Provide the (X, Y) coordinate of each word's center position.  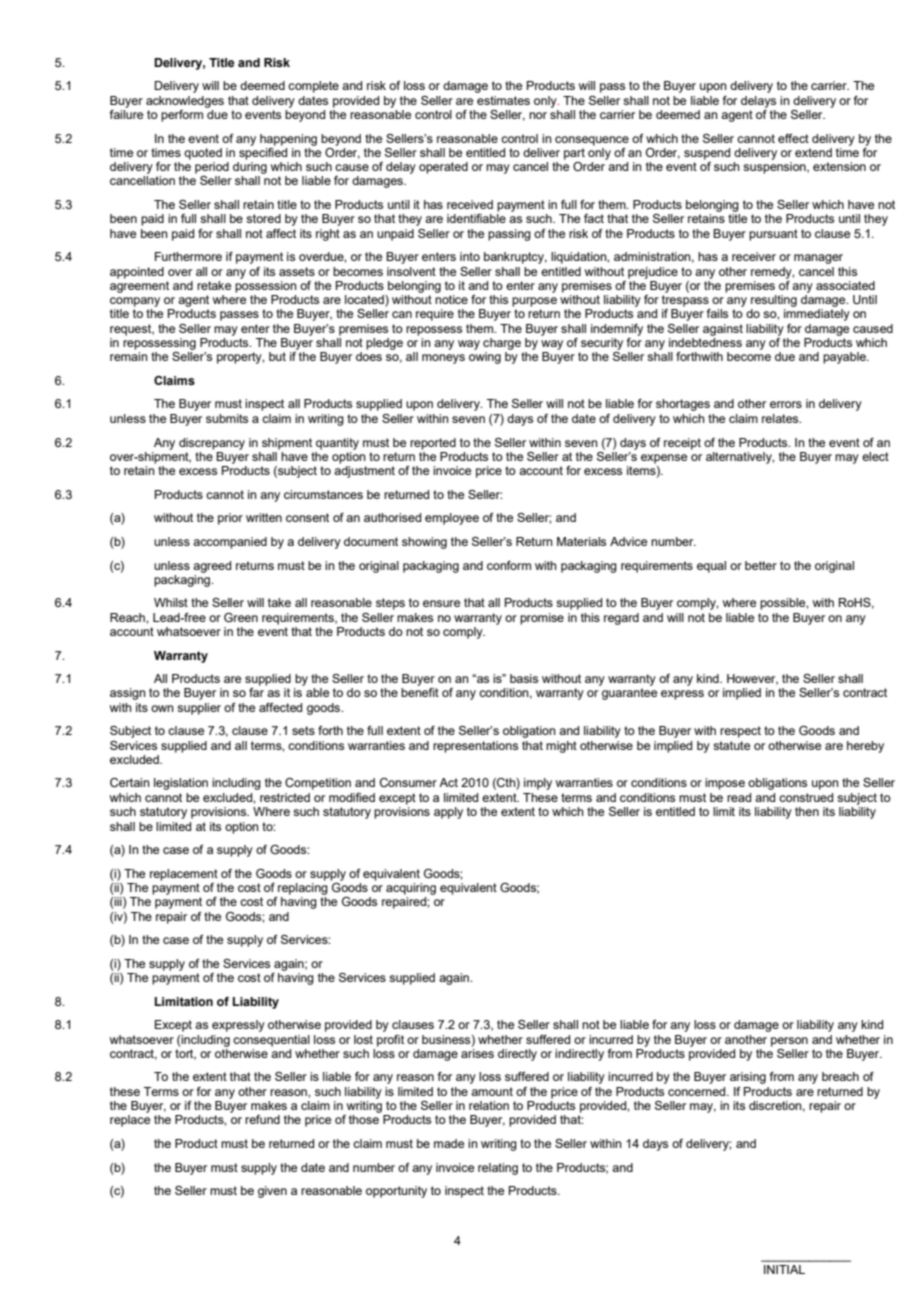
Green (241, 617)
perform (182, 116)
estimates (503, 100)
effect (793, 138)
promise (542, 619)
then (807, 811)
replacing (303, 887)
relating (498, 1169)
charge (502, 344)
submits (227, 418)
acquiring (411, 889)
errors (786, 404)
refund (262, 1119)
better (761, 565)
